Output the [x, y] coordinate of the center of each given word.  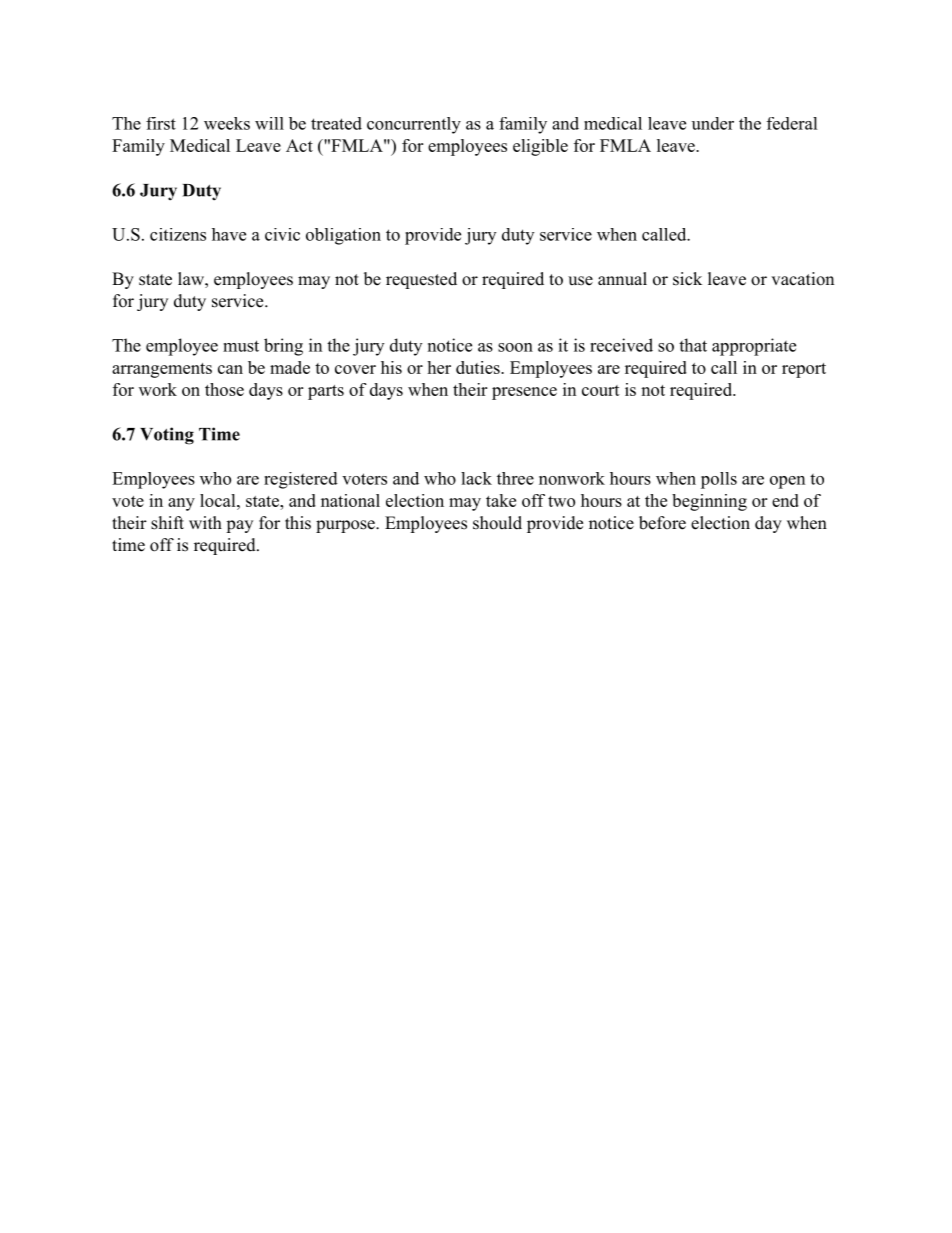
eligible [540, 147]
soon [515, 347]
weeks [227, 123]
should [497, 523]
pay [239, 526]
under [713, 123]
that [693, 345]
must [241, 346]
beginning [709, 502]
